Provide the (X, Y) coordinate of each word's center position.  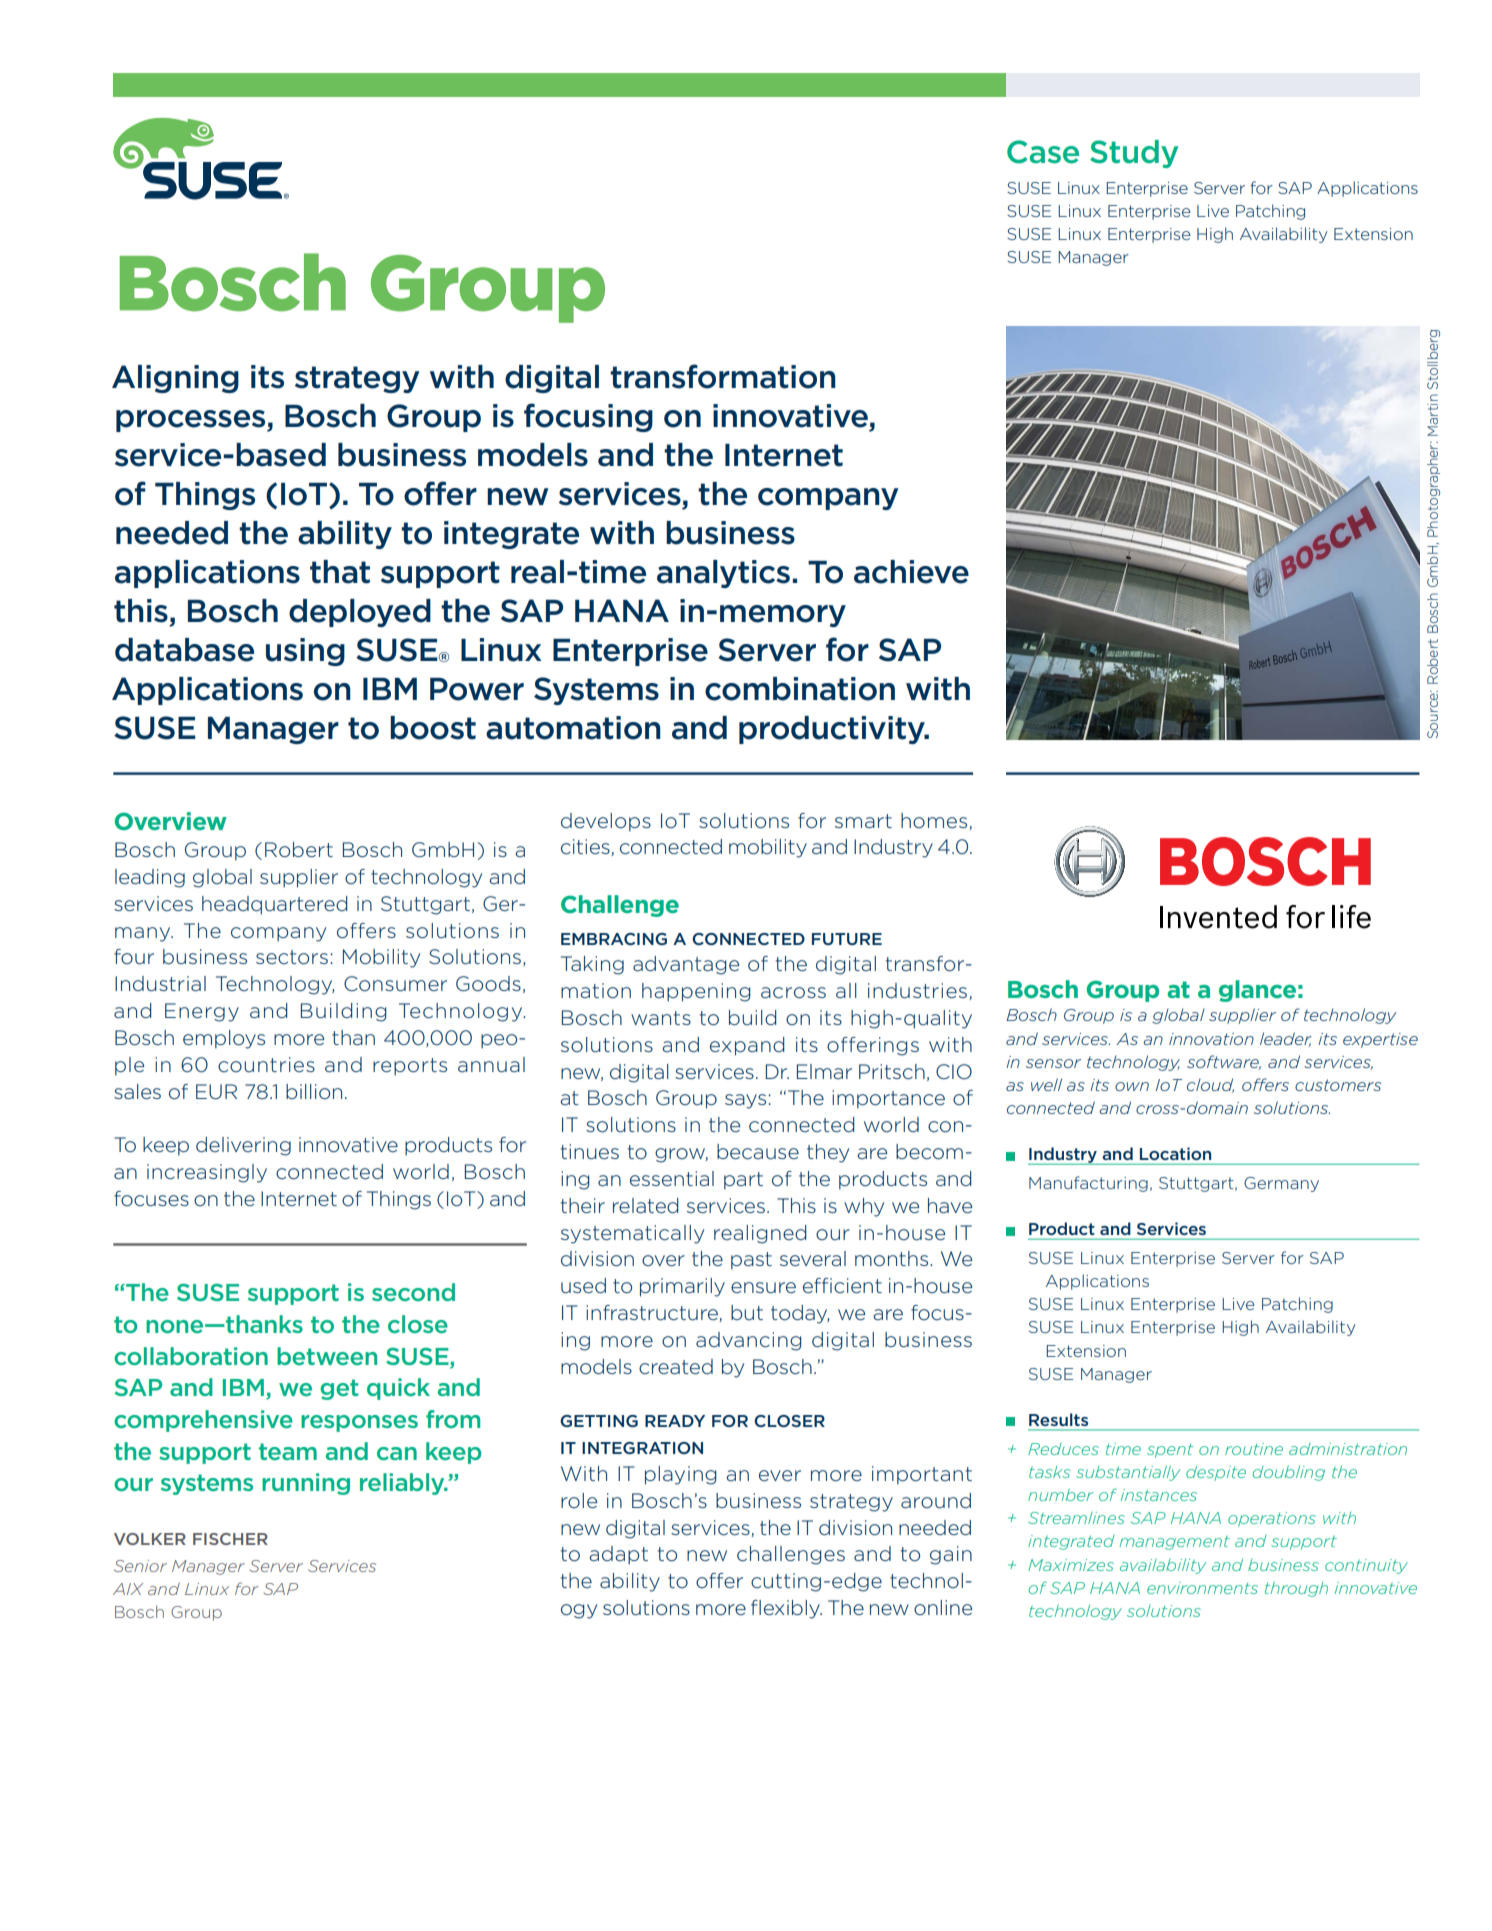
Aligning (175, 379)
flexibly (786, 1609)
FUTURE (847, 939)
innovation (1211, 1039)
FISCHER (230, 1539)
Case (1043, 152)
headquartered (274, 905)
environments (1202, 1588)
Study (1134, 154)
